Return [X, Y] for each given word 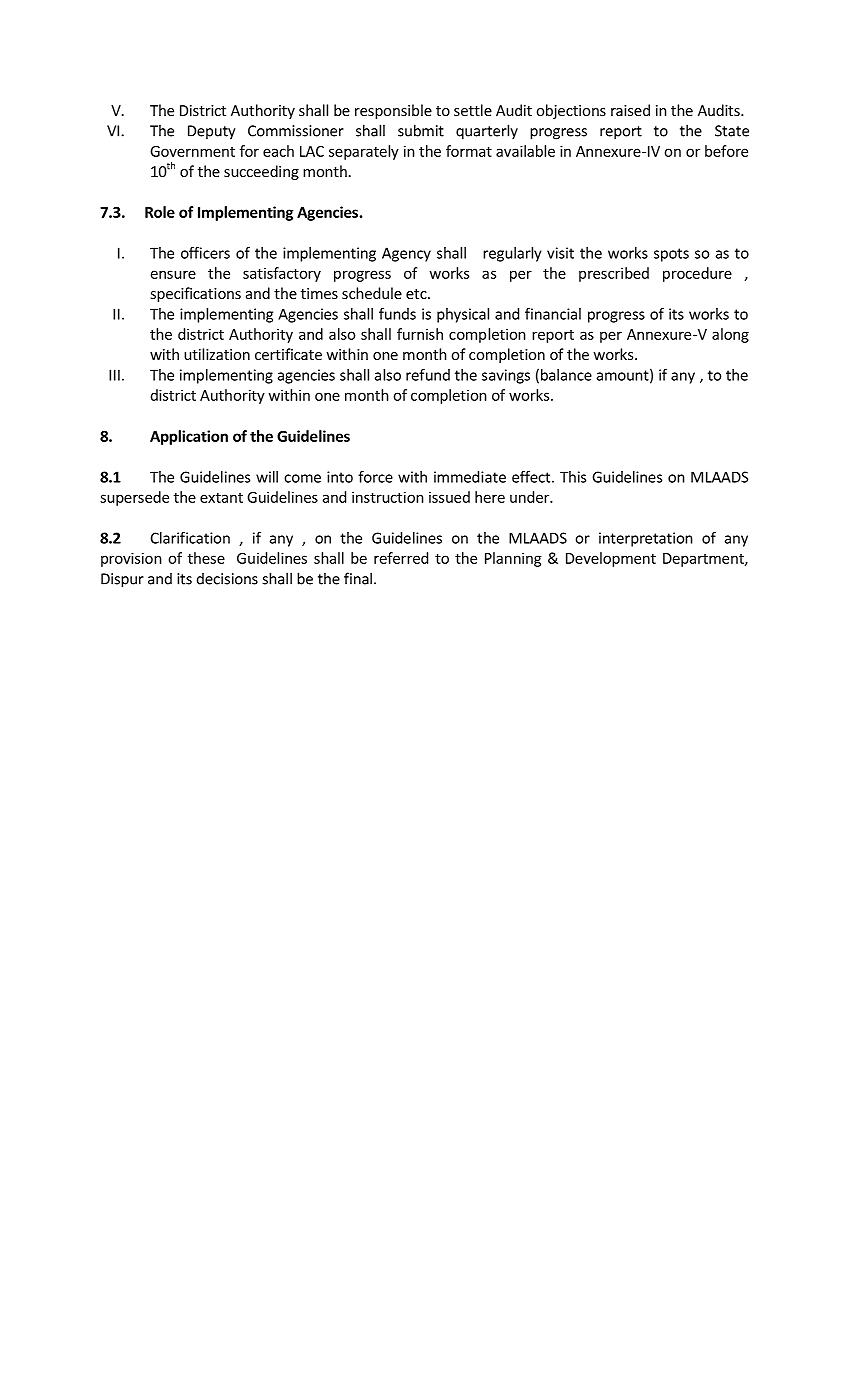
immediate [470, 477]
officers [205, 253]
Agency [406, 254]
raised [630, 110]
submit [421, 130]
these [206, 558]
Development [611, 559]
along [730, 335]
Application [189, 437]
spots [671, 255]
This [573, 477]
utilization [217, 354]
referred [401, 558]
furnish [420, 334]
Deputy [212, 132]
